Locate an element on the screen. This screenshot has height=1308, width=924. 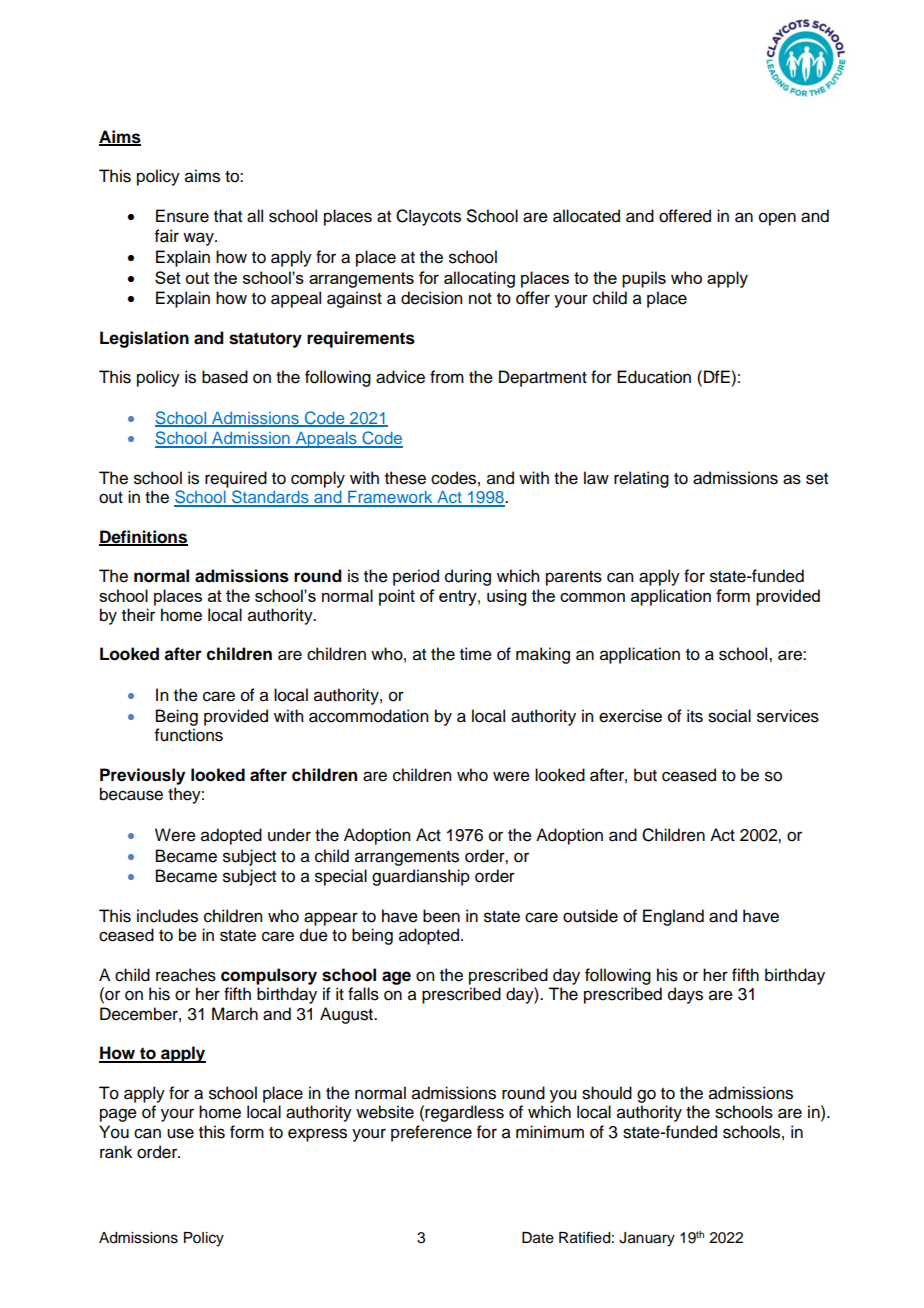
guardianship is located at coordinates (421, 877).
